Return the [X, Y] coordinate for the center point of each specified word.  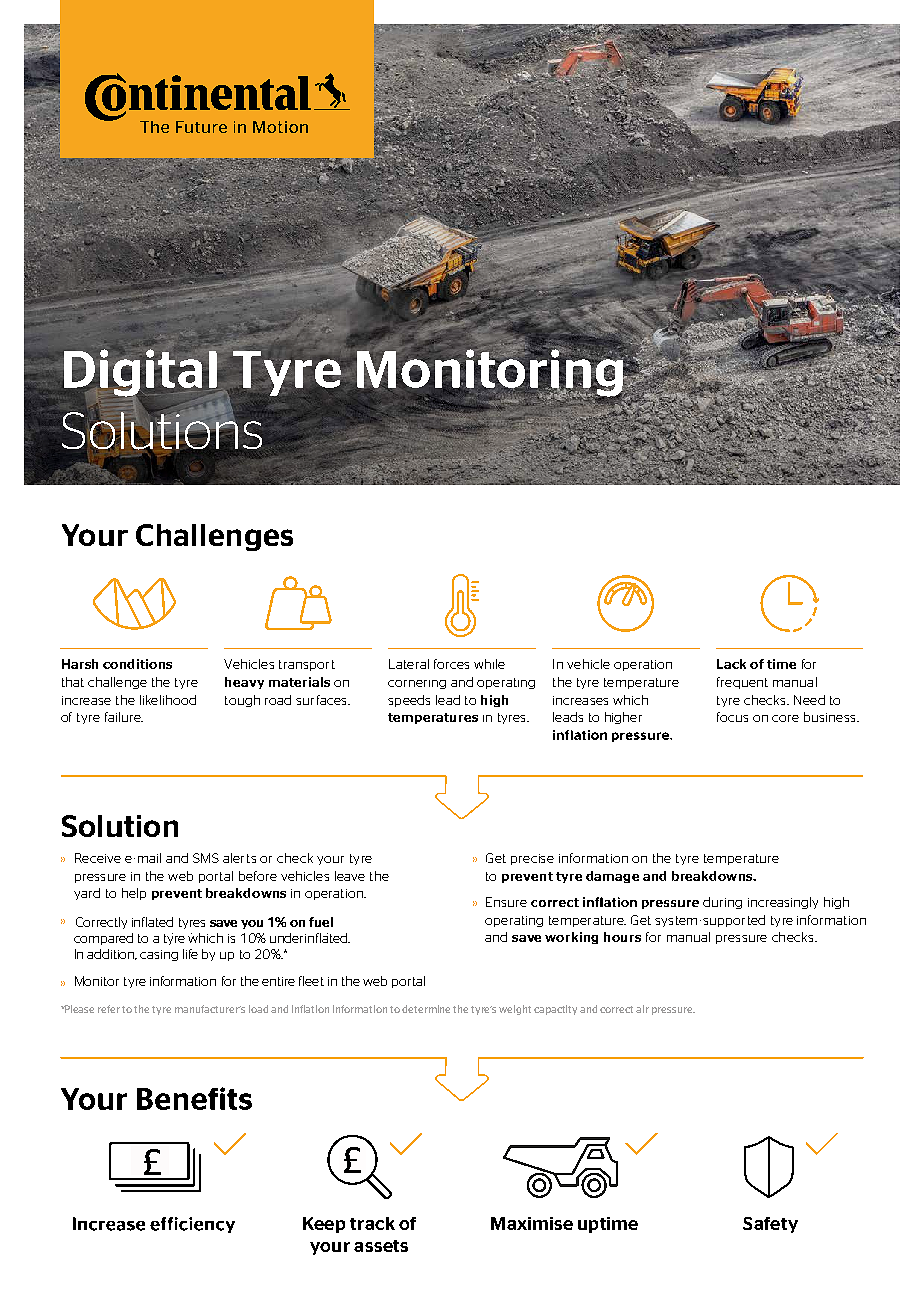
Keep [324, 1225]
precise [532, 859]
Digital [139, 373]
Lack [731, 664]
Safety [770, 1225]
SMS [206, 858]
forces [451, 664]
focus [732, 717]
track [372, 1223]
